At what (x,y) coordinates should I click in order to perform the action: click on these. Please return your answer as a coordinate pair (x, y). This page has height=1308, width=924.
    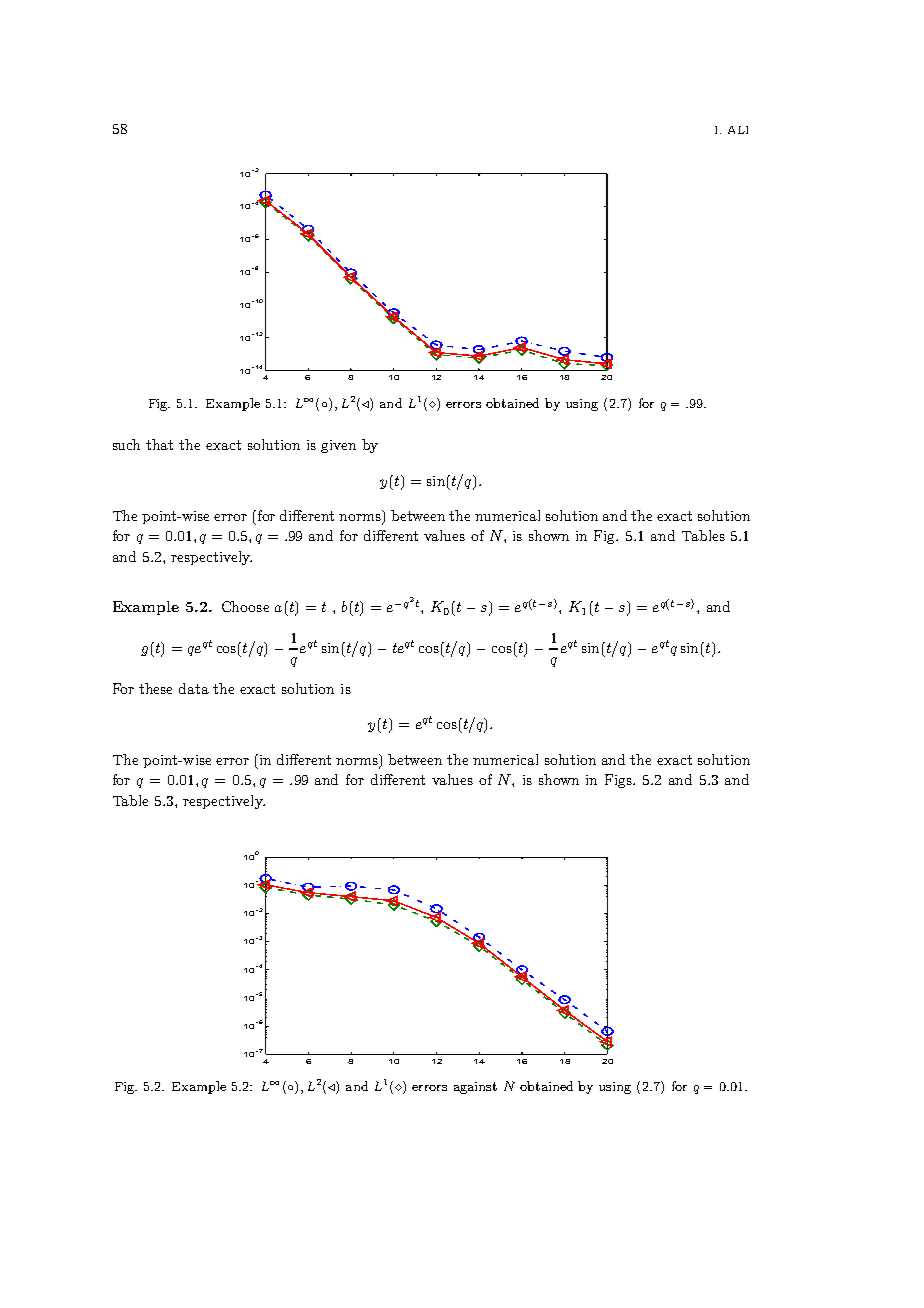
    Looking at the image, I should click on (155, 688).
